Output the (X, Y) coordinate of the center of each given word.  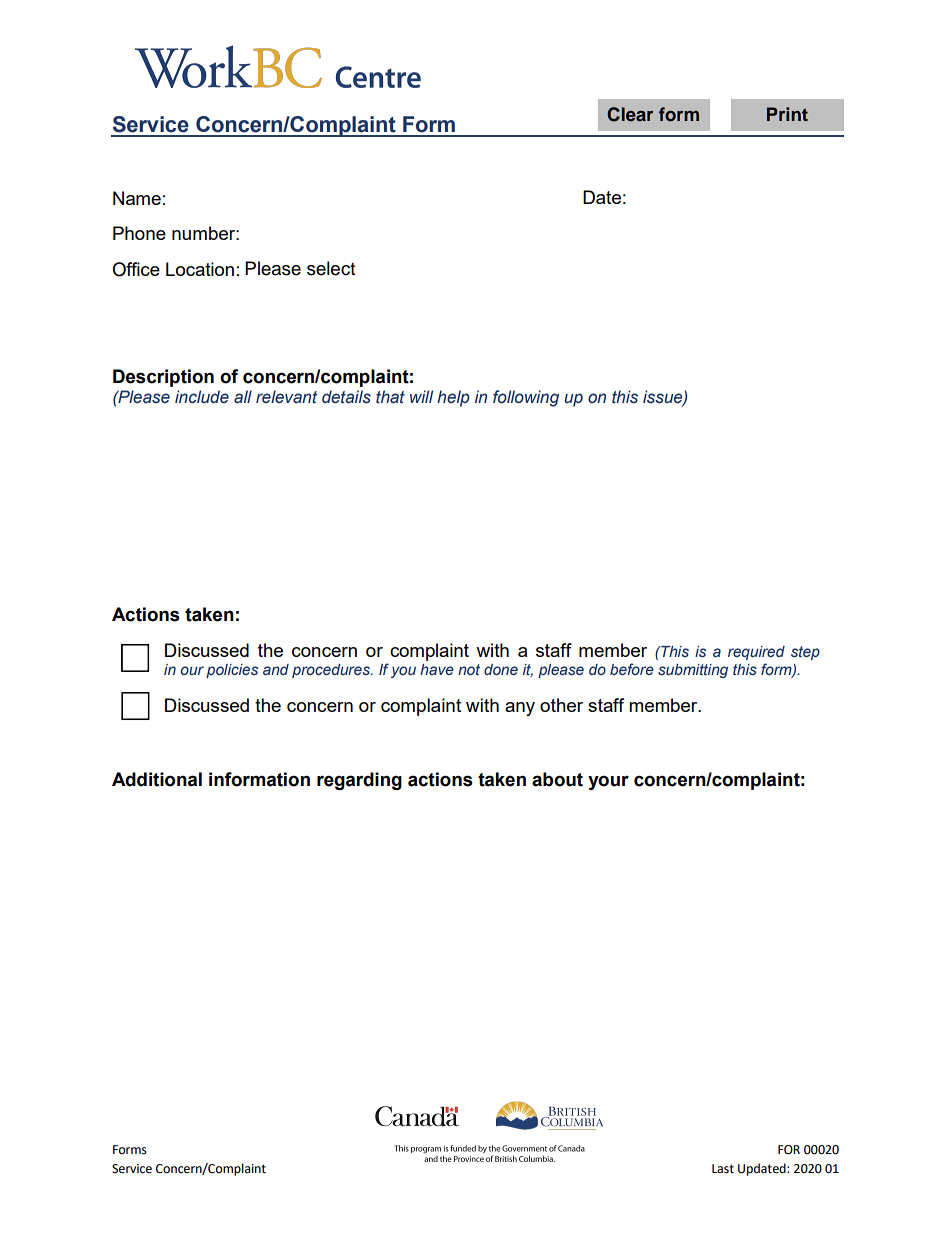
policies (232, 671)
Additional (157, 779)
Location (200, 269)
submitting (693, 671)
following (526, 398)
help (453, 398)
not (469, 669)
